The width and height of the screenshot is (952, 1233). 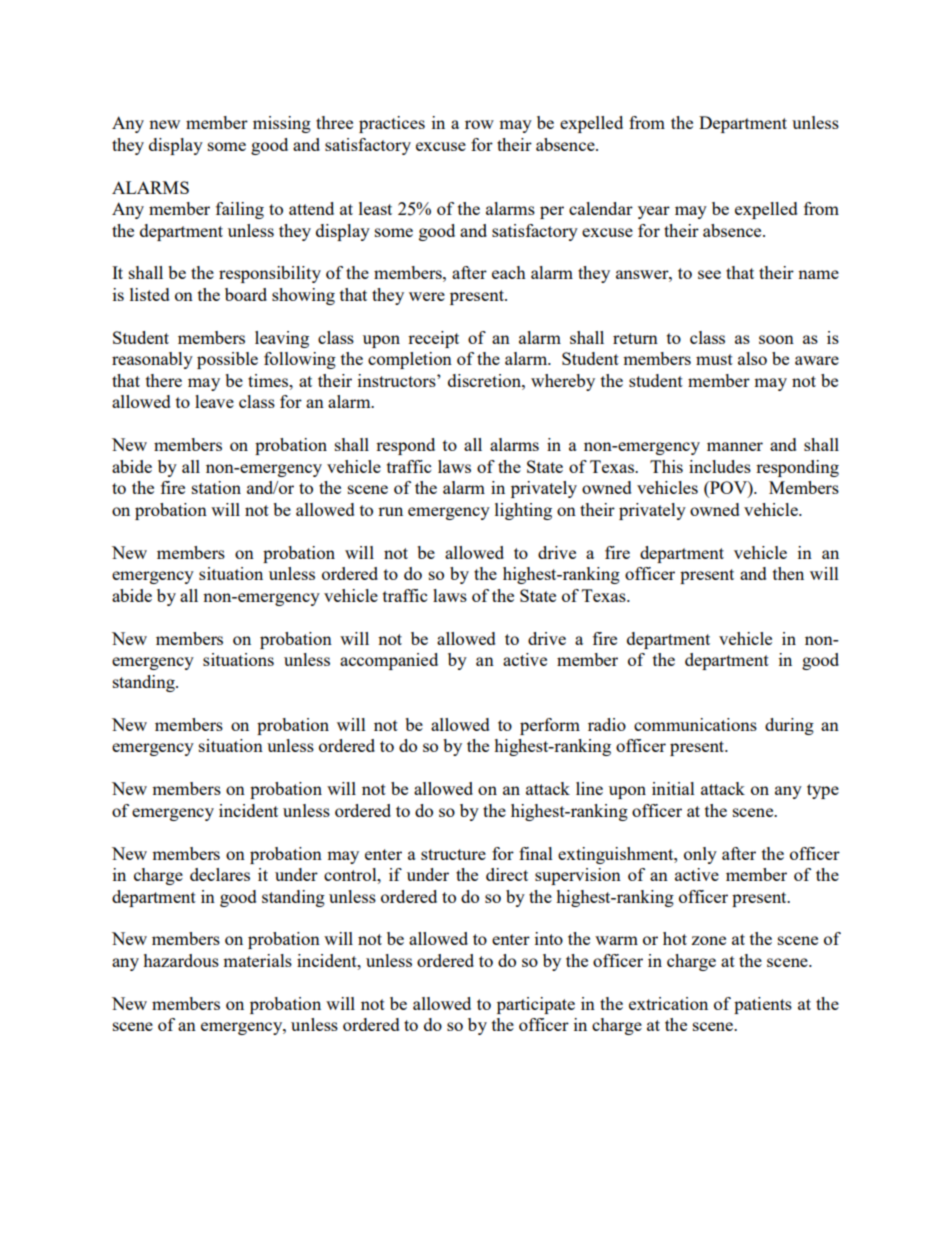 I want to click on declares, so click(x=220, y=874).
